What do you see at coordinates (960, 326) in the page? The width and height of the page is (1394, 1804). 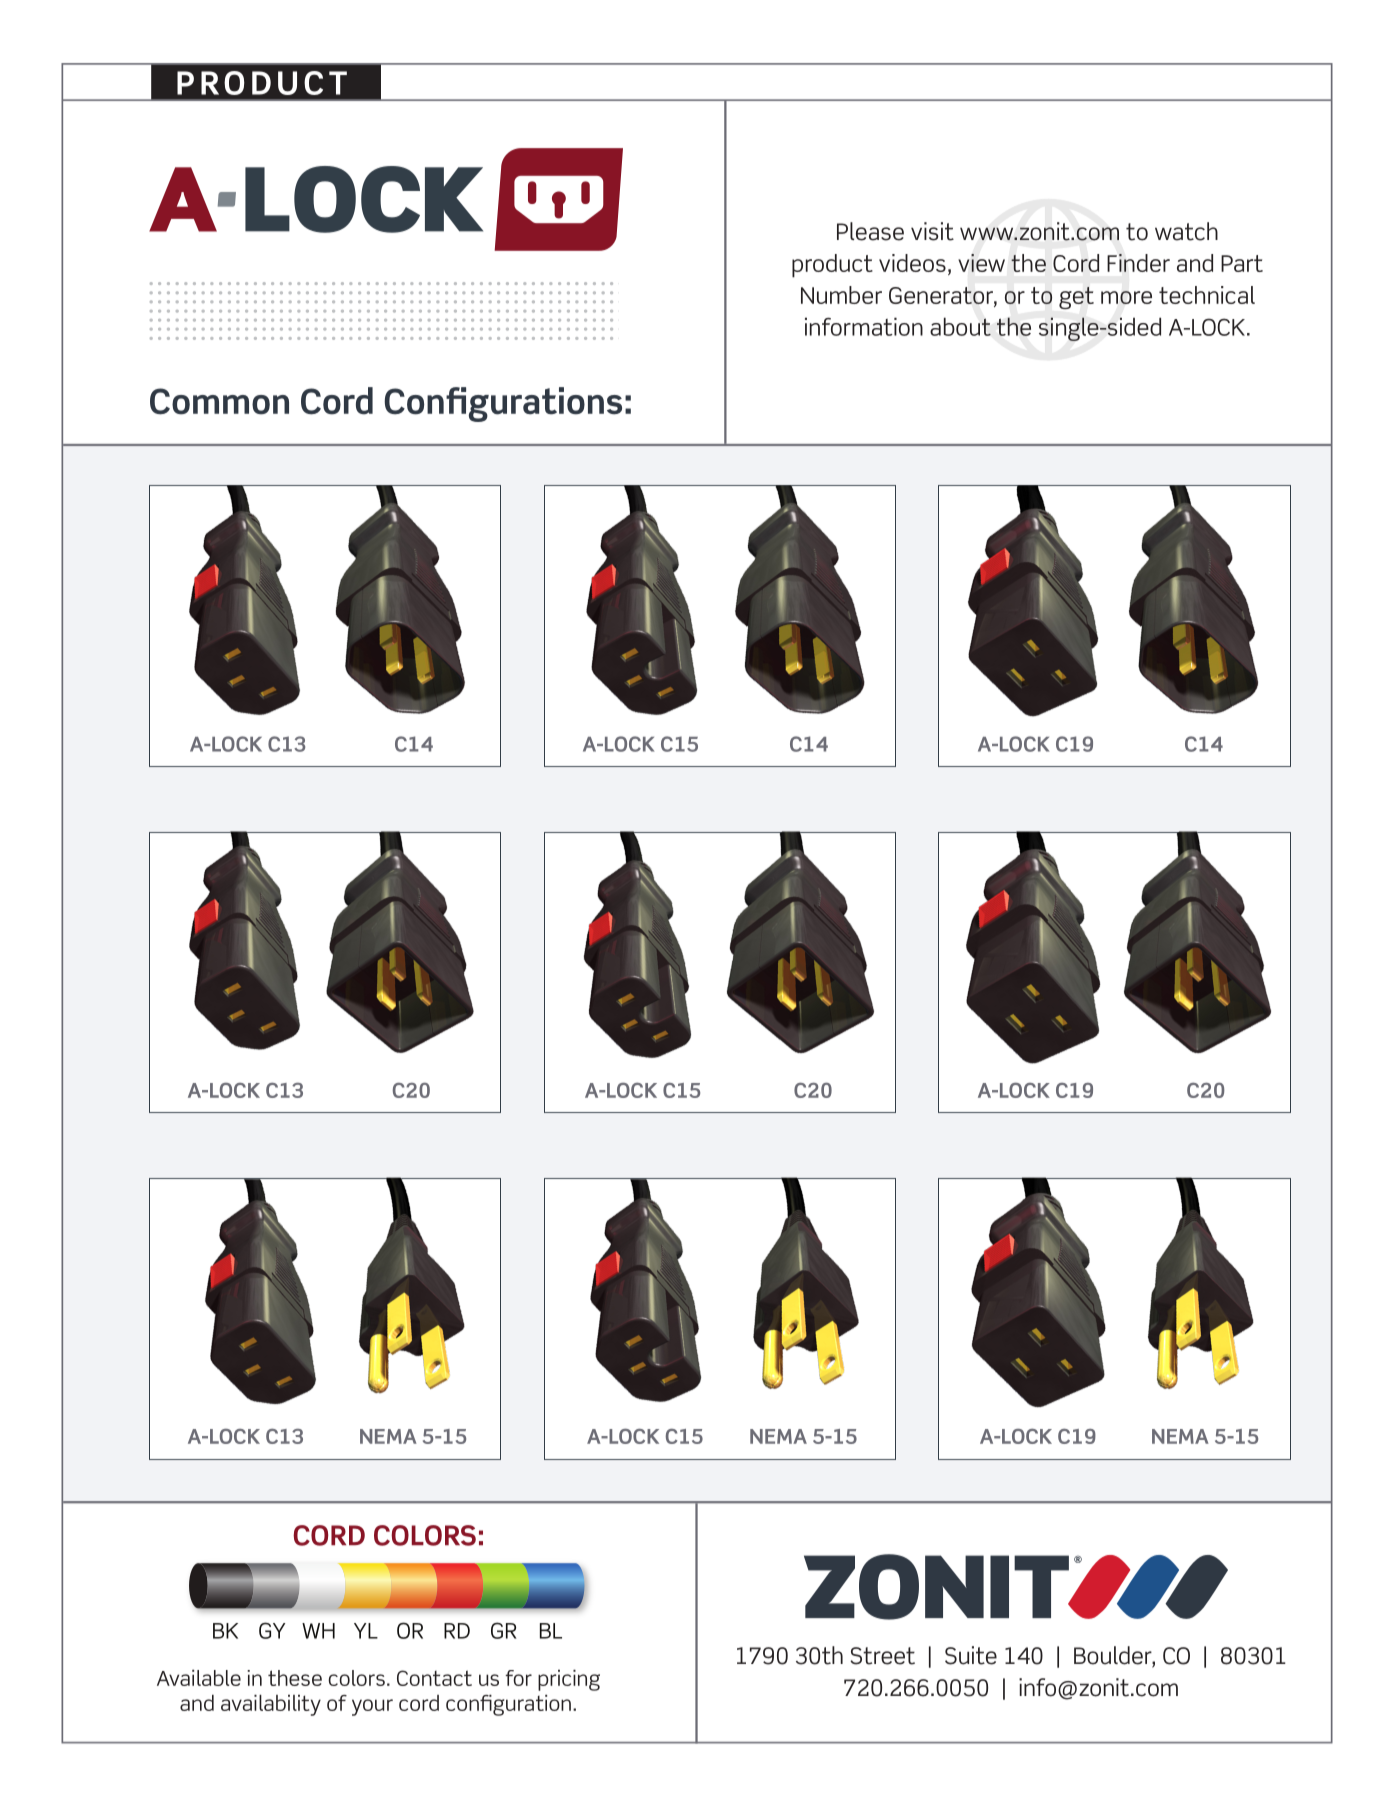 I see `about` at bounding box center [960, 326].
